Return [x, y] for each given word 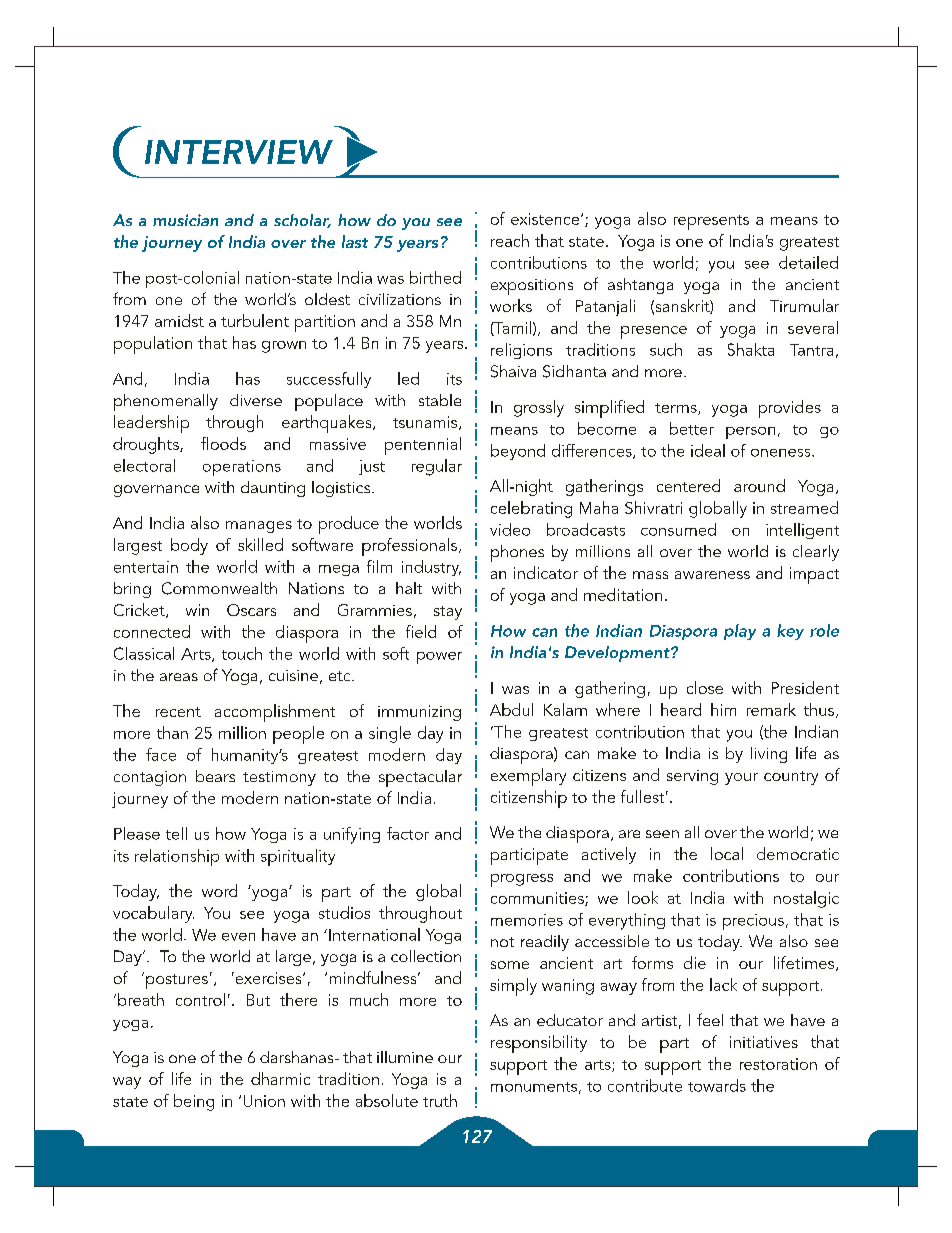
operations [242, 468]
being [194, 1102]
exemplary [528, 777]
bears [215, 776]
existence [546, 219]
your [741, 779]
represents [711, 222]
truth [440, 1100]
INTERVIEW [239, 152]
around [759, 485]
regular [437, 467]
